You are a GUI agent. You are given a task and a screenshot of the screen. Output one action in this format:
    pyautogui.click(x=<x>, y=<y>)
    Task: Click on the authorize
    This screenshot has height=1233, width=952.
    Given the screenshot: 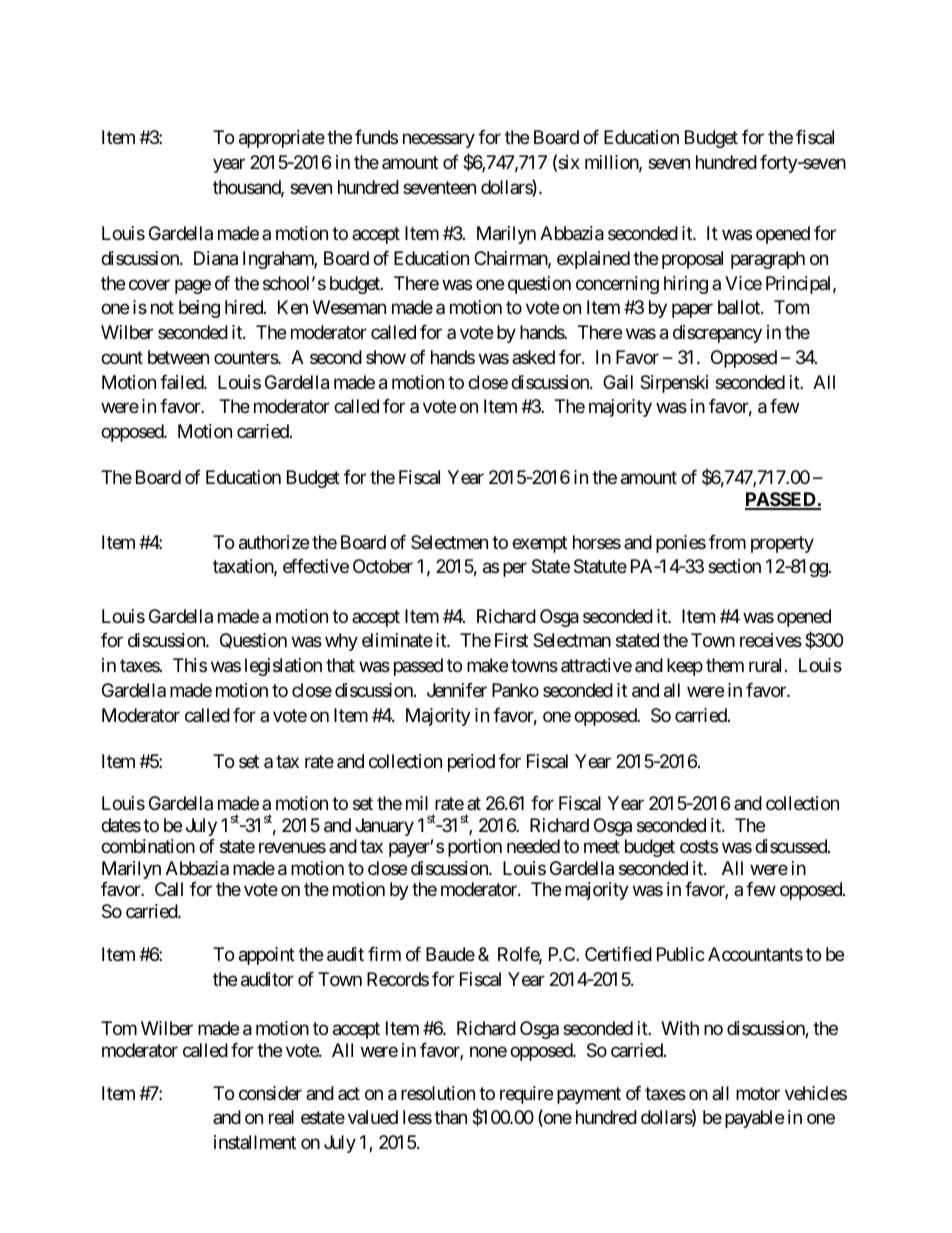 What is the action you would take?
    pyautogui.click(x=274, y=542)
